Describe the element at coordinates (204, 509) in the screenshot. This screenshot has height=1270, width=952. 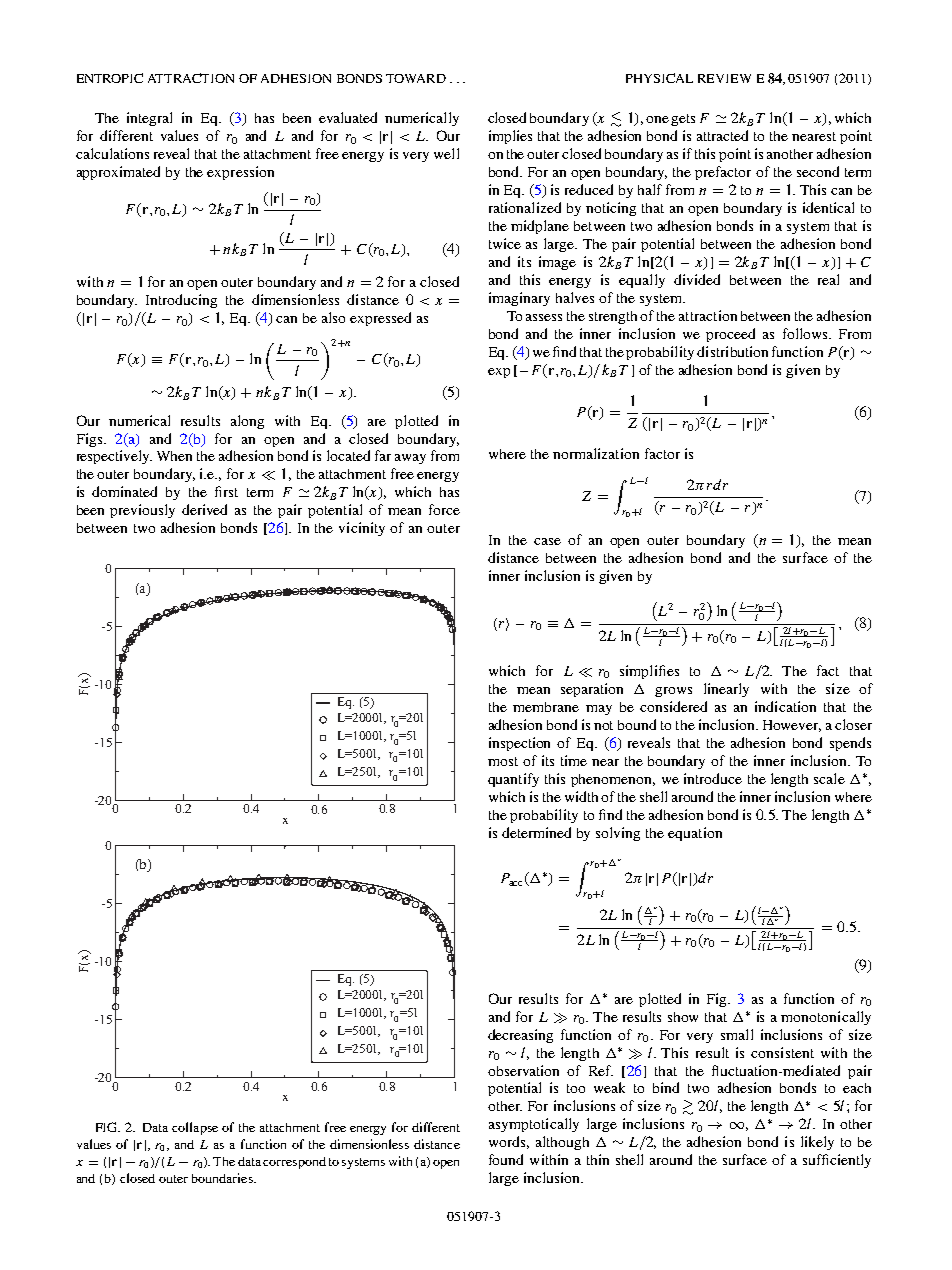
I see `derived` at that location.
